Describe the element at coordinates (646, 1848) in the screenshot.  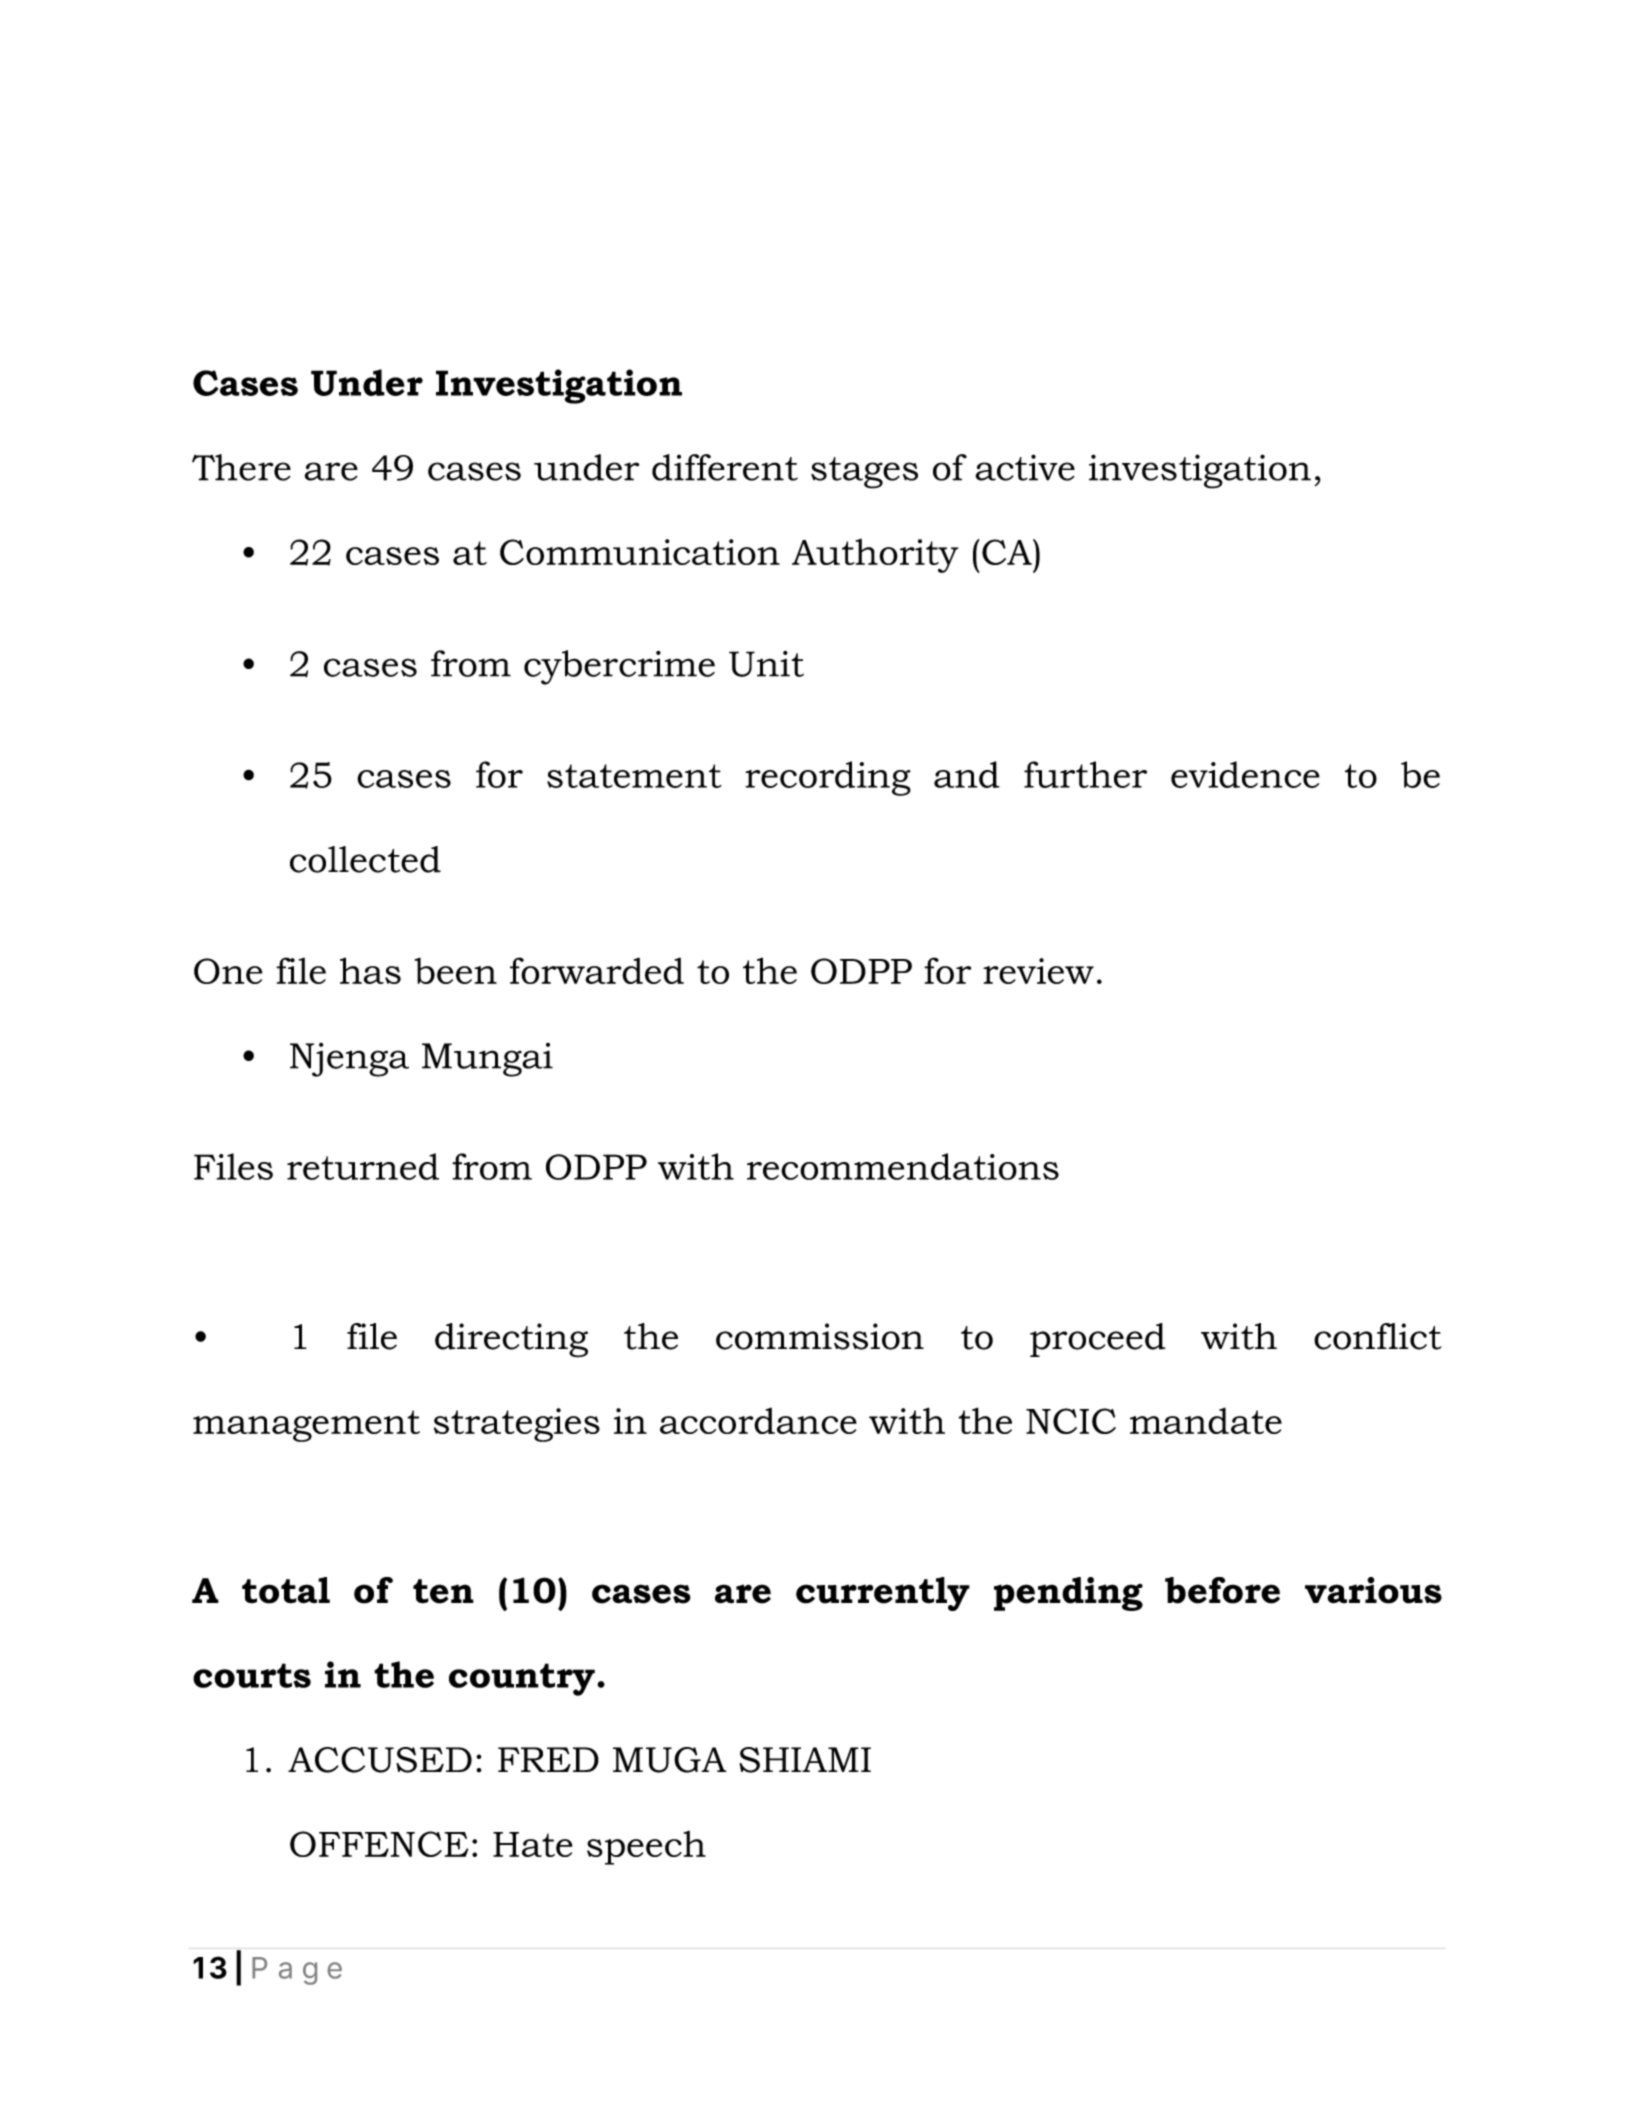
I see `speech` at that location.
